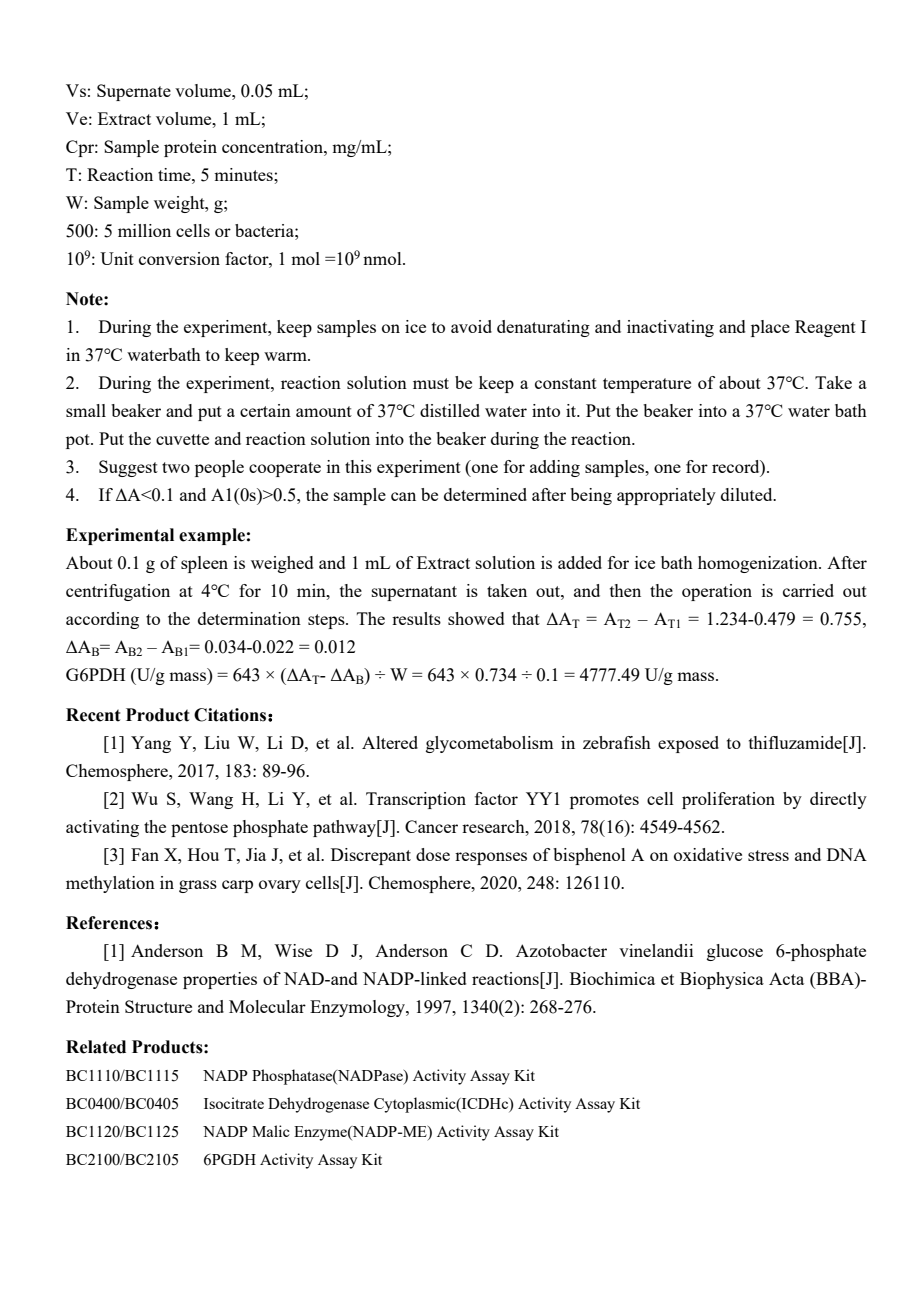 Image resolution: width=924 pixels, height=1308 pixels. I want to click on place, so click(770, 328).
